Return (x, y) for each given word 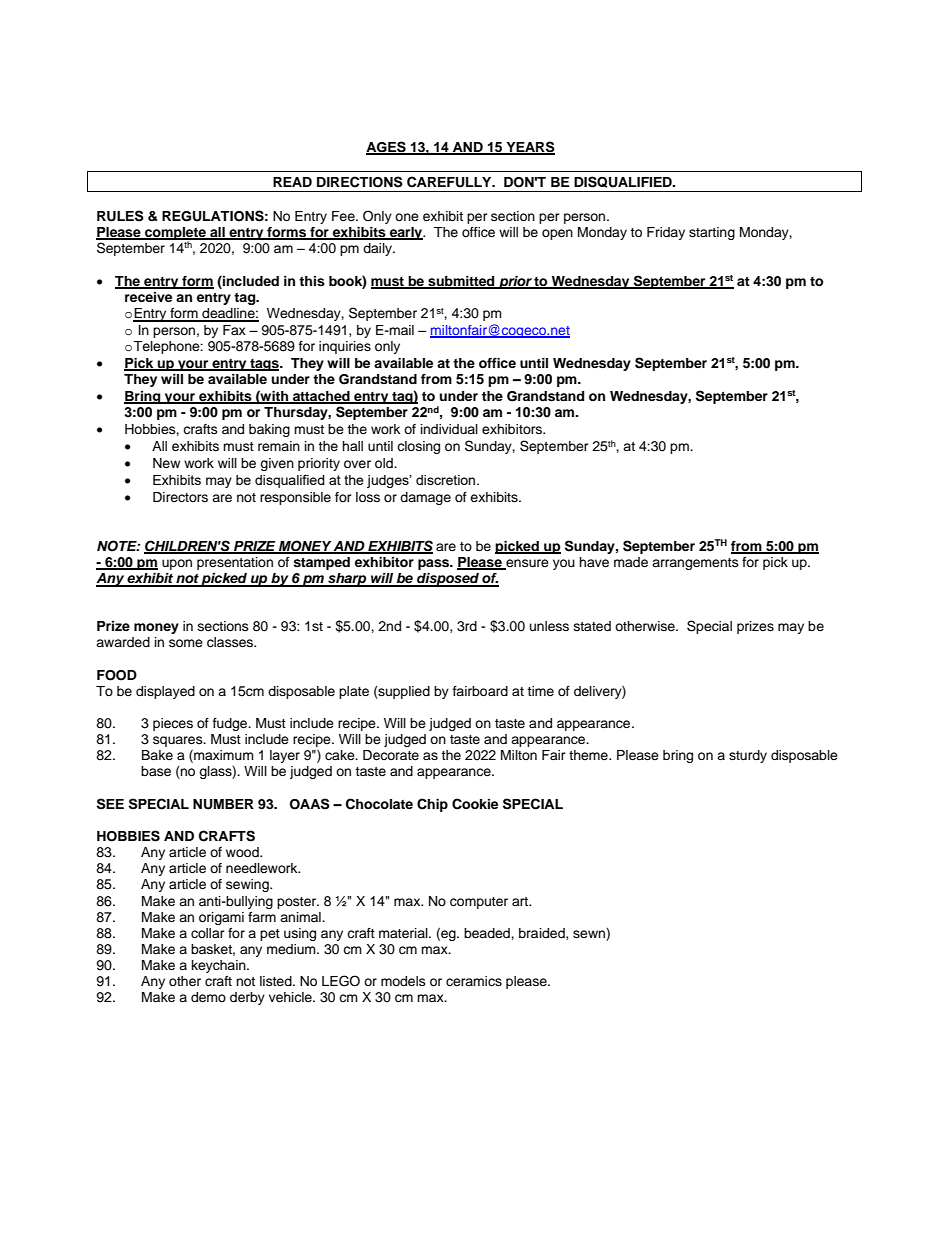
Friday (666, 233)
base (156, 771)
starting (712, 233)
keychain (220, 966)
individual (449, 429)
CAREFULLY (450, 182)
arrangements (695, 564)
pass (435, 564)
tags (264, 365)
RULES (120, 216)
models (403, 981)
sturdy (748, 756)
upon (177, 564)
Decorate (391, 755)
